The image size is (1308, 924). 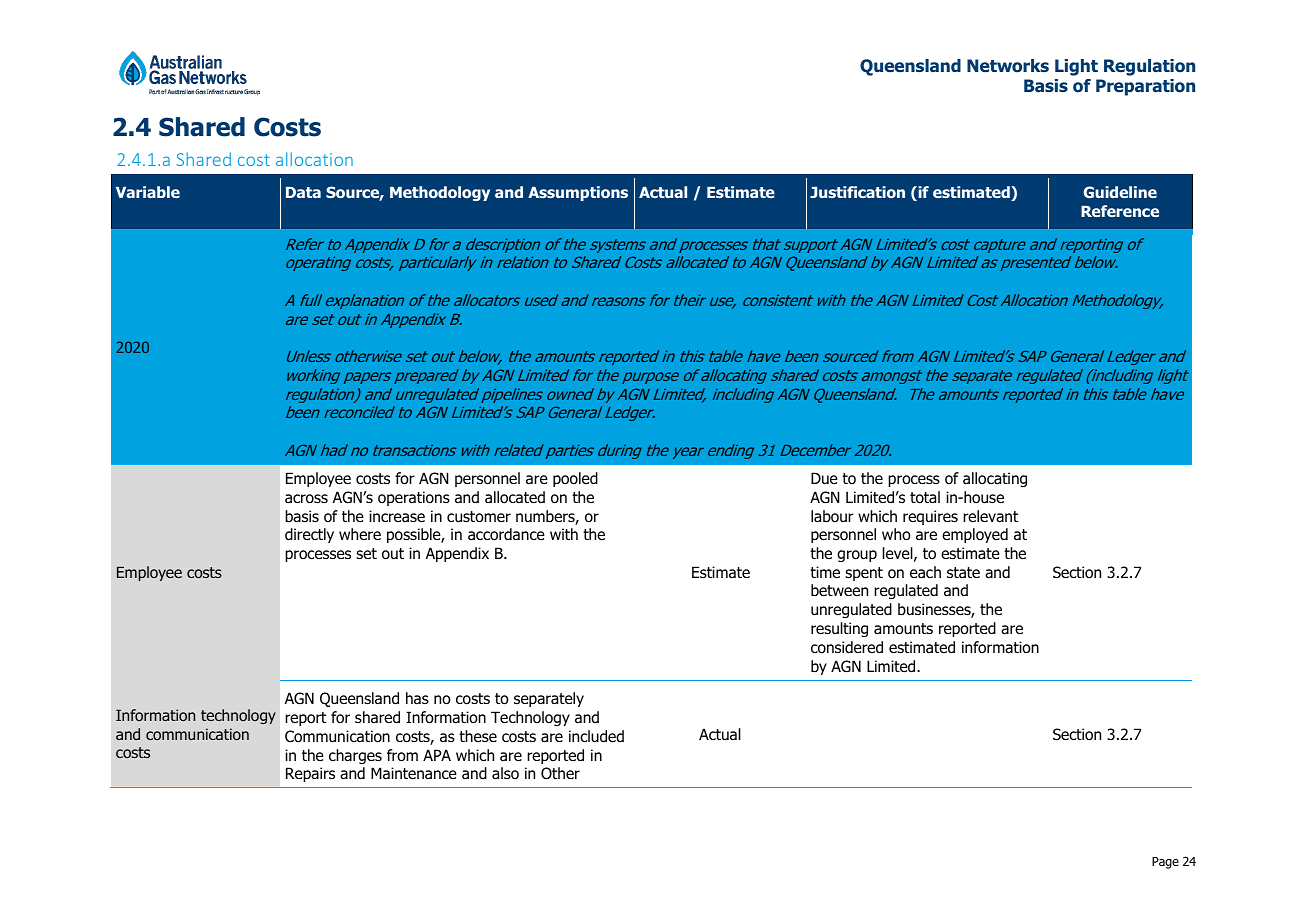 What do you see at coordinates (990, 516) in the screenshot?
I see `relevant` at bounding box center [990, 516].
